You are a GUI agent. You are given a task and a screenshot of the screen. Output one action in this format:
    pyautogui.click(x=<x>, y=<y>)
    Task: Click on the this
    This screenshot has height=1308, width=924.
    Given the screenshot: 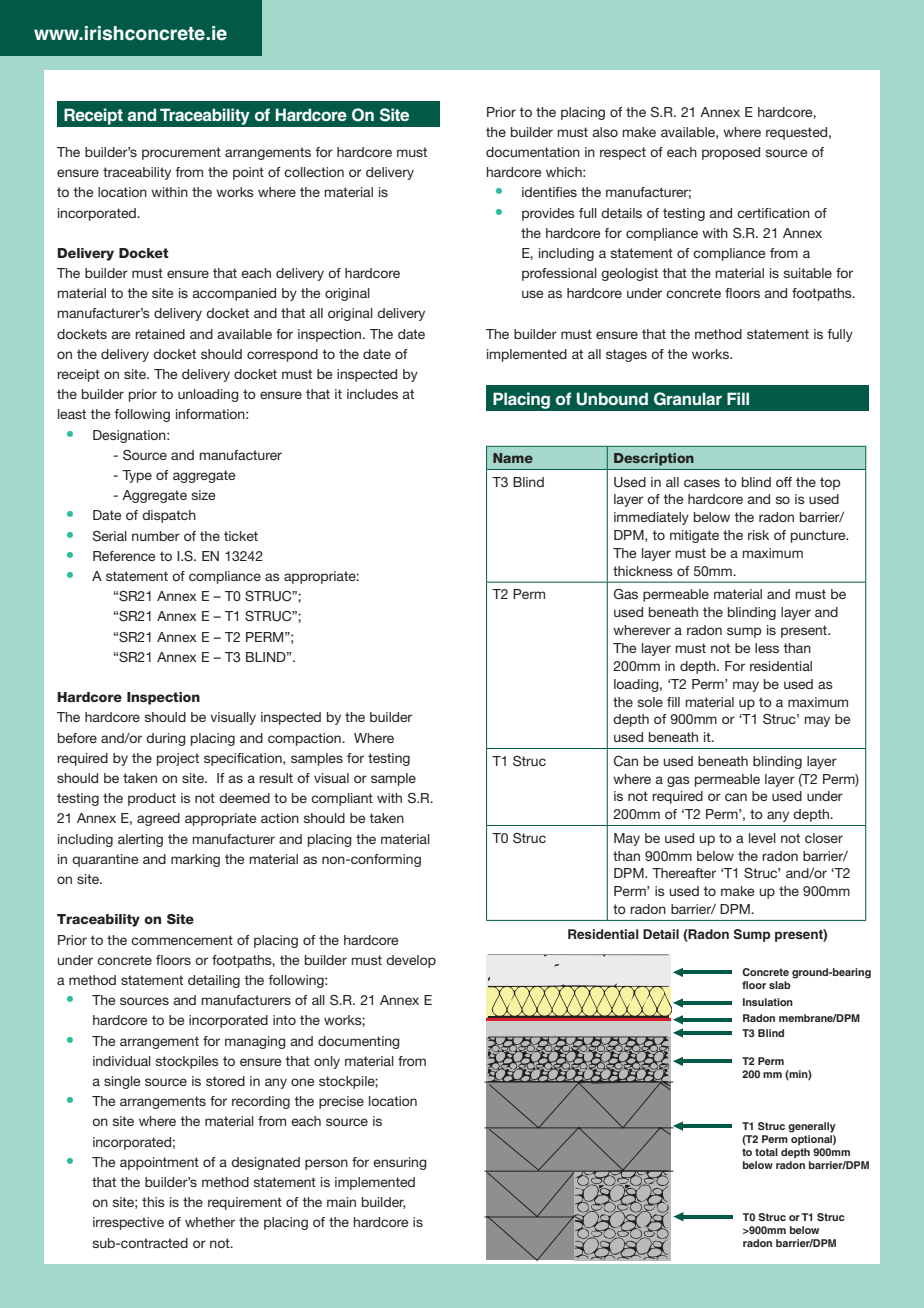 What is the action you would take?
    pyautogui.click(x=153, y=1202)
